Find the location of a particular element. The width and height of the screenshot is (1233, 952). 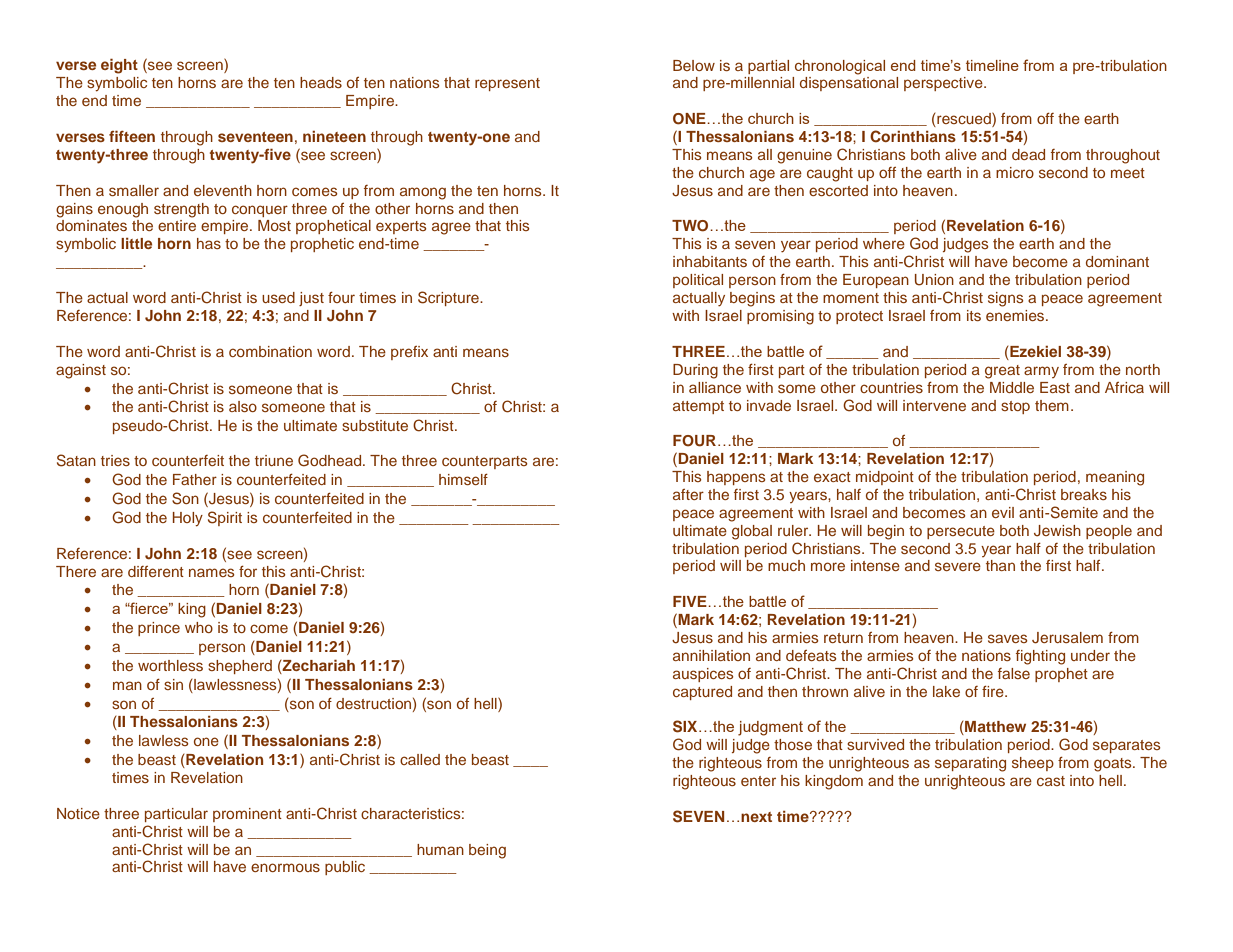

perspective is located at coordinates (944, 84).
